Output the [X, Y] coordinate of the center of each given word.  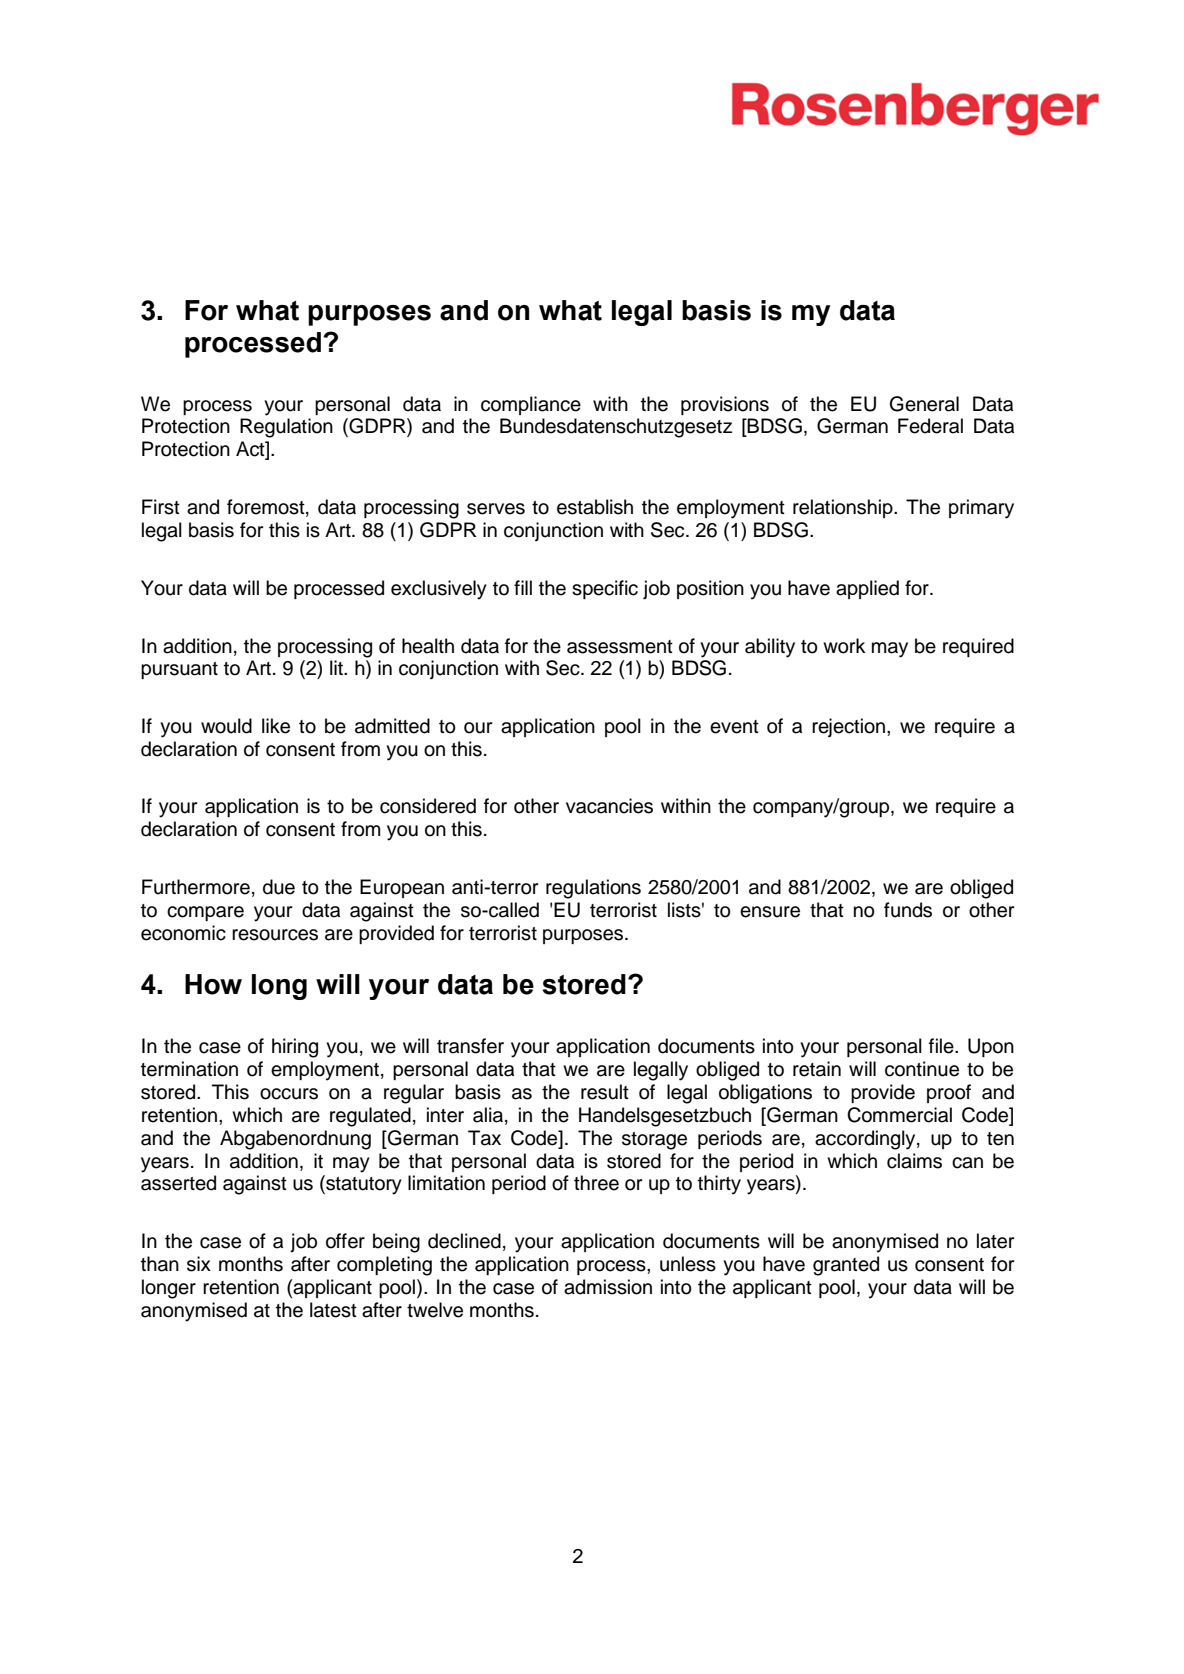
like [276, 726]
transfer [470, 1046]
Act [251, 450]
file [942, 1046]
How [213, 984]
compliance [531, 405]
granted [846, 1266]
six [199, 1264]
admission [608, 1287]
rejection [850, 727]
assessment [620, 647]
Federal [930, 426]
